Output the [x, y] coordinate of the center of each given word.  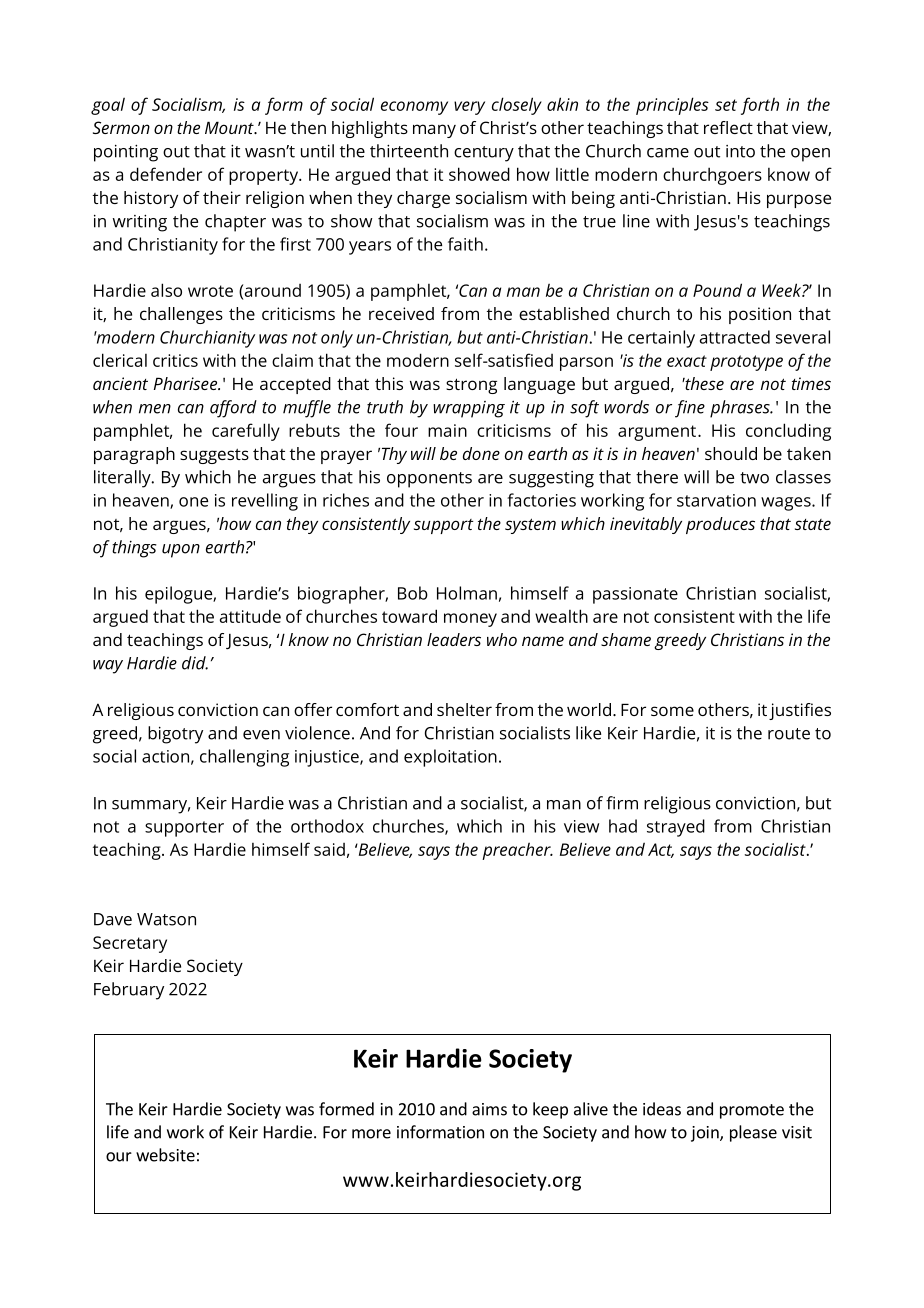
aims [489, 1109]
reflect [728, 127]
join [706, 1134]
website [165, 1155]
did [195, 663]
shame [626, 639]
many [434, 131]
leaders [454, 639]
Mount [230, 127]
